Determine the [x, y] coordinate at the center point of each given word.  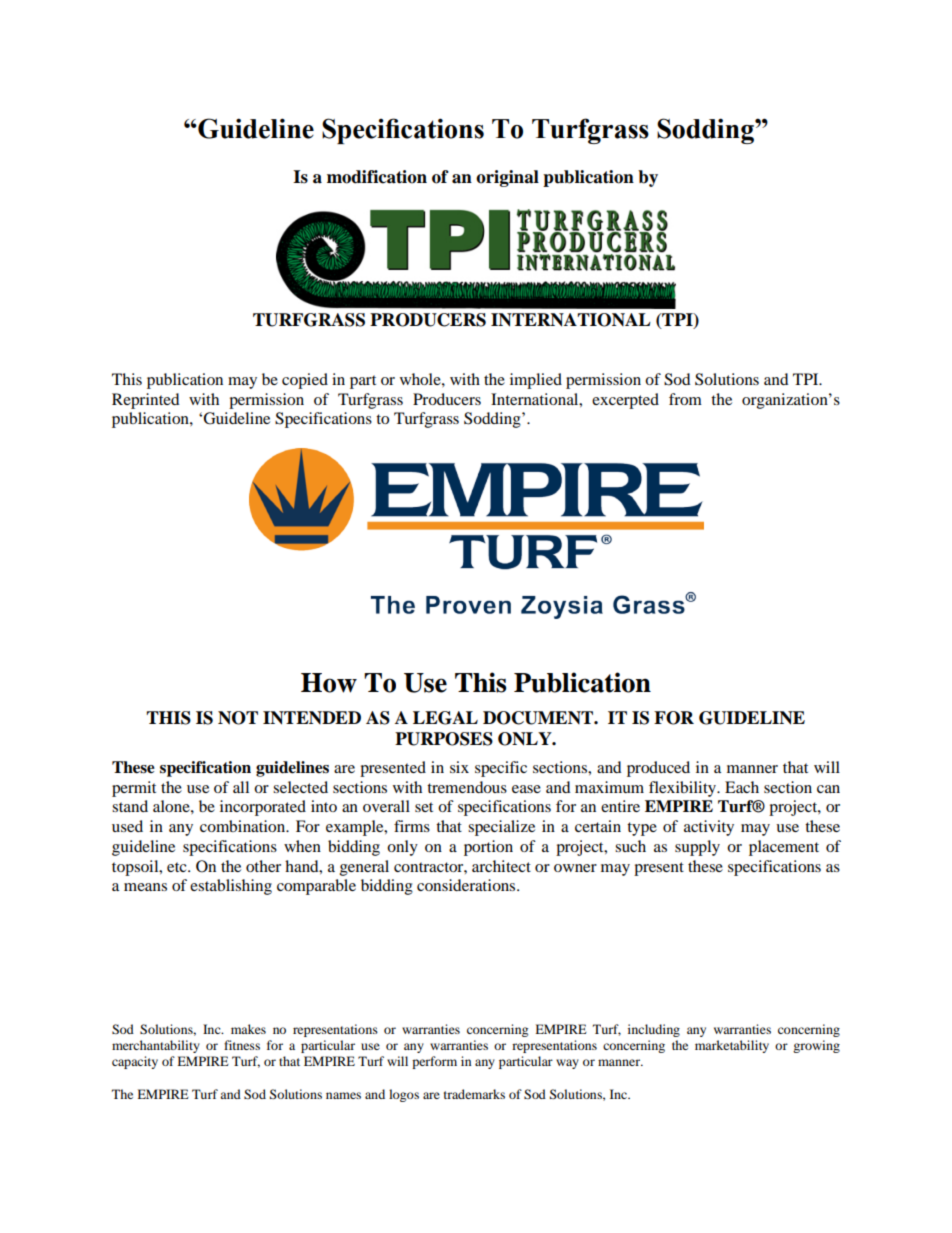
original [507, 178]
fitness [242, 1045]
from [685, 399]
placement [784, 848]
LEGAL [445, 718]
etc [178, 867]
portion [488, 848]
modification [377, 177]
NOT [238, 718]
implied [536, 381]
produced [658, 769]
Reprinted [146, 401]
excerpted [625, 401]
